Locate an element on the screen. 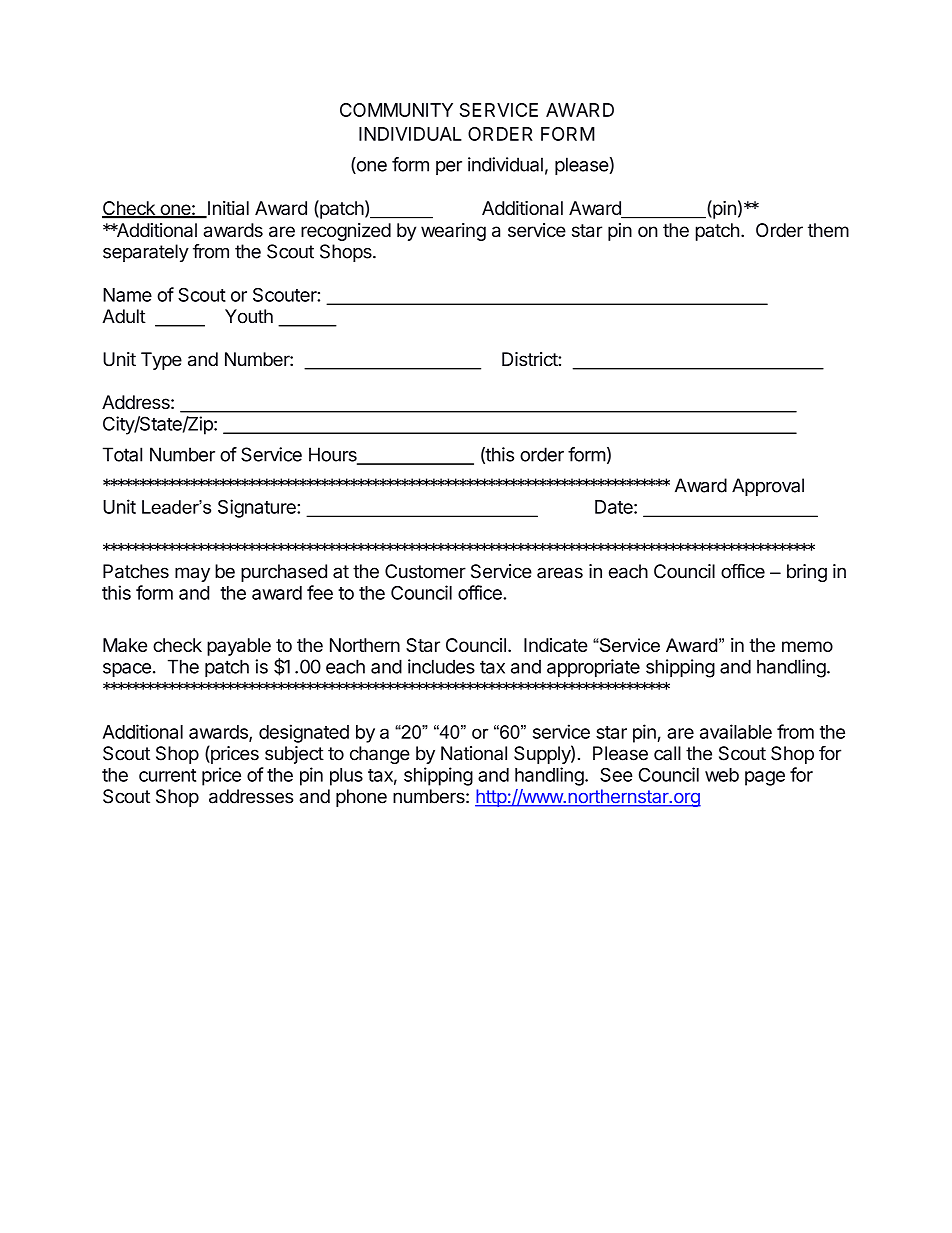 The image size is (952, 1233). bring is located at coordinates (807, 573).
